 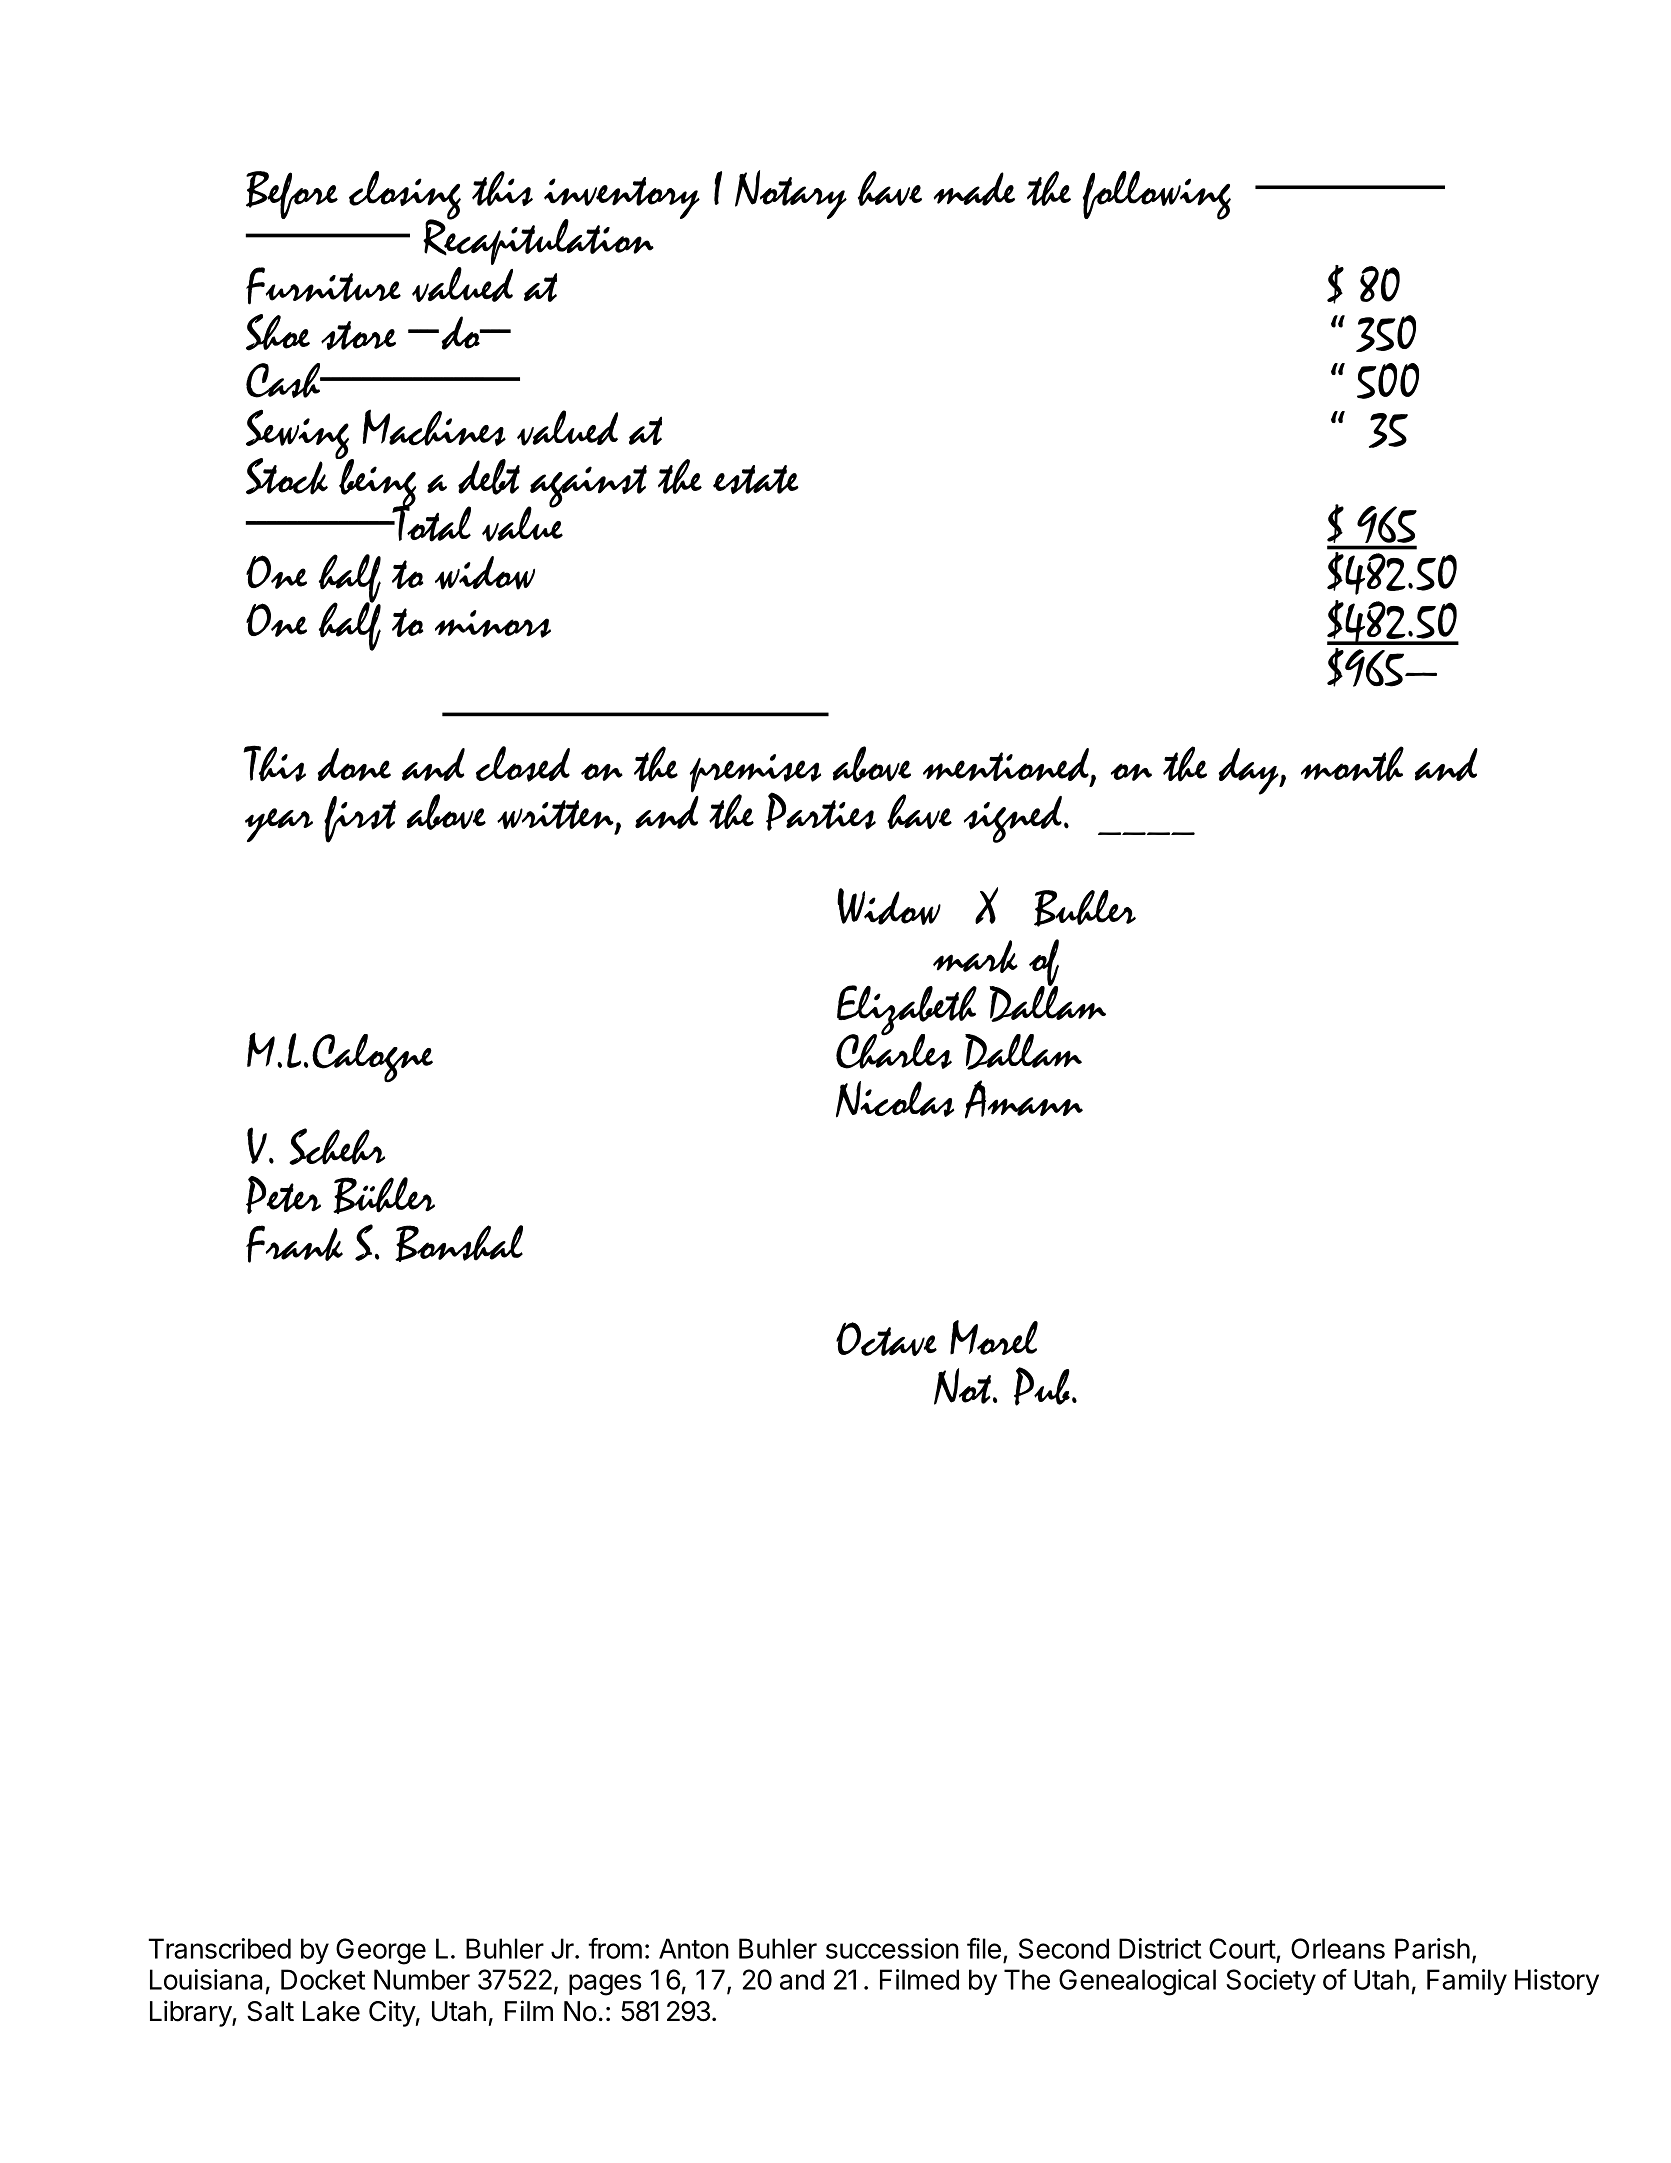 I want to click on Peter, so click(x=283, y=1195).
